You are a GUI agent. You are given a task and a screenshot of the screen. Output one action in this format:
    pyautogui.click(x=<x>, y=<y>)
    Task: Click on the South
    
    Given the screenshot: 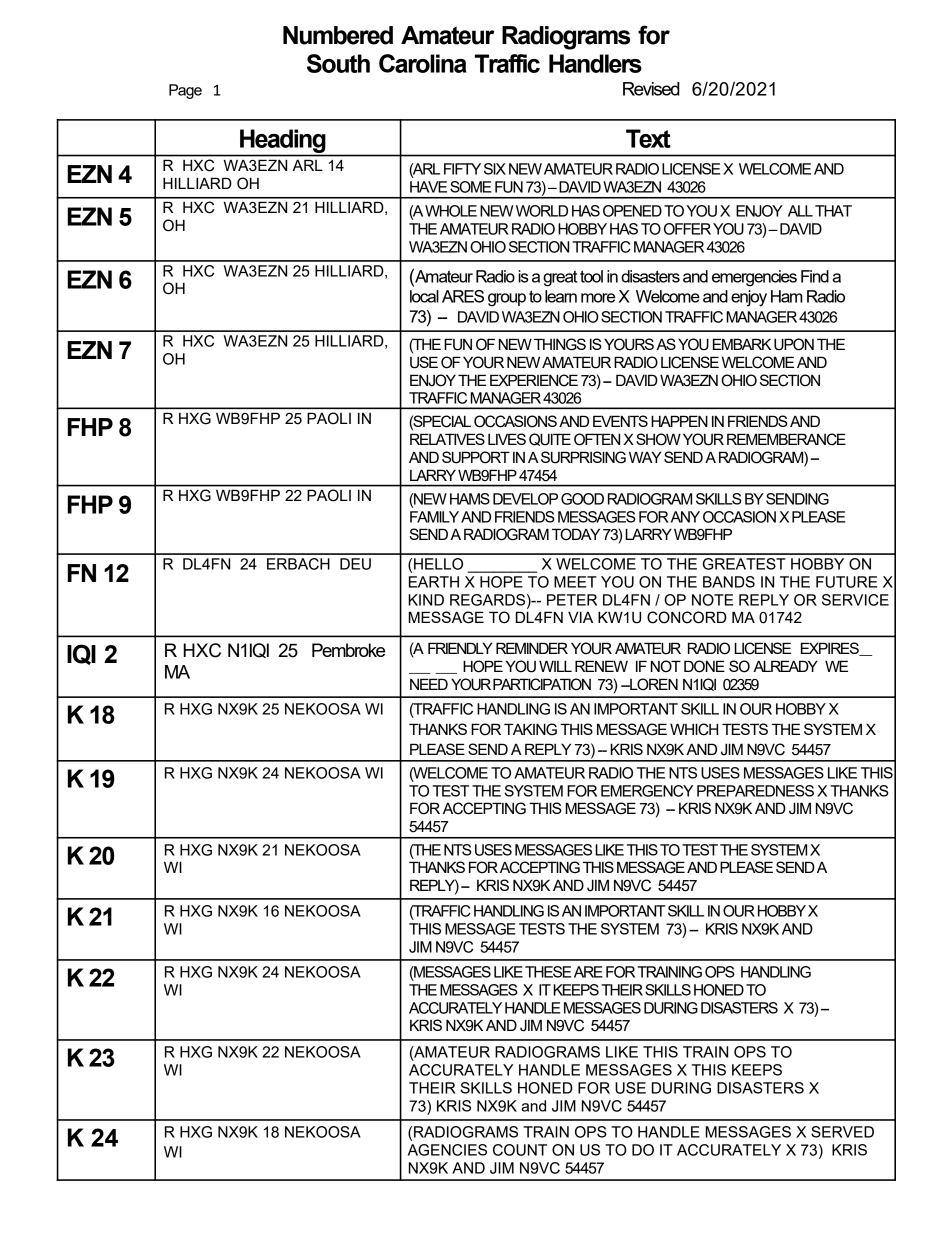 What is the action you would take?
    pyautogui.click(x=338, y=63)
